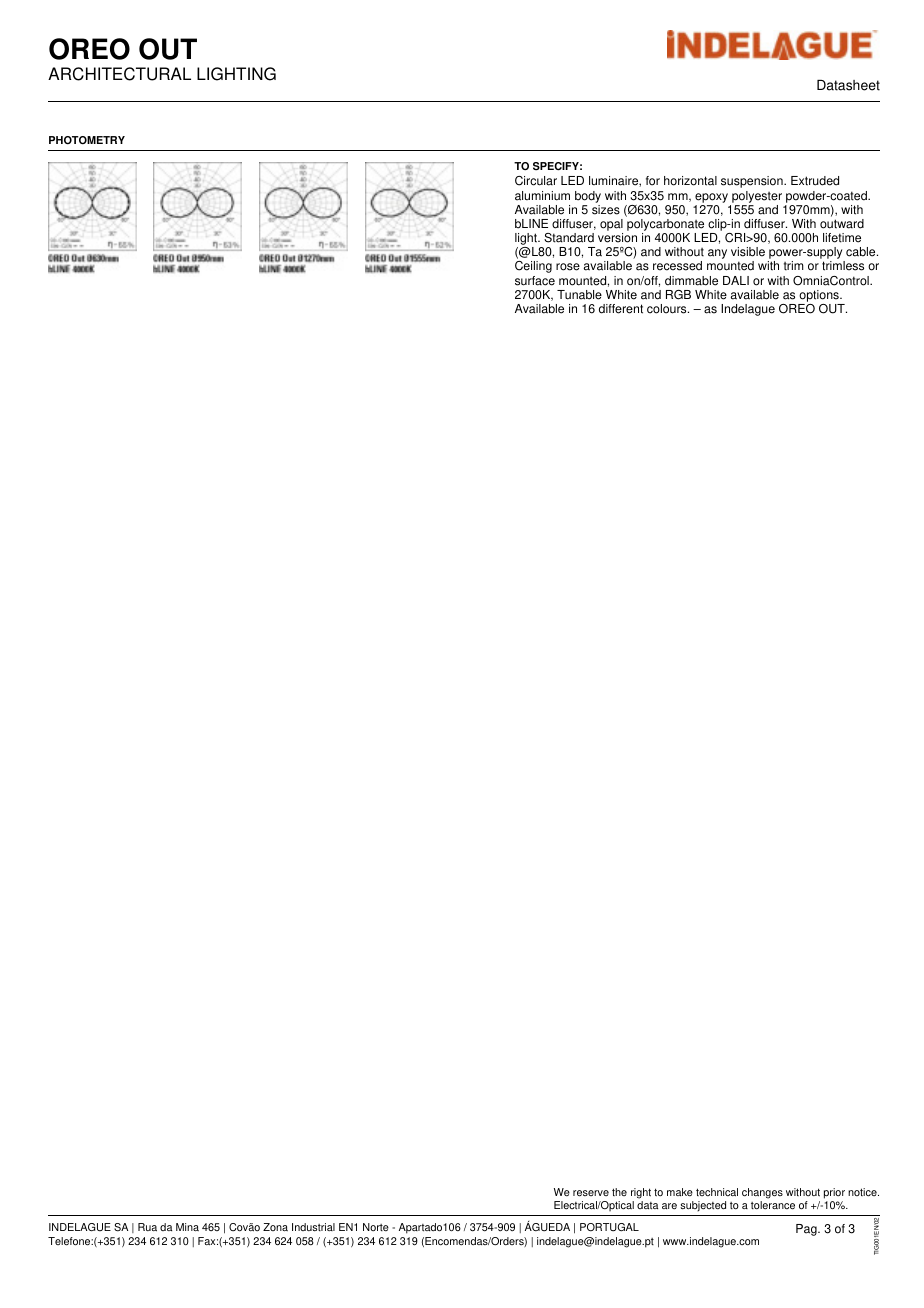 The height and width of the screenshot is (1308, 924). What do you see at coordinates (621, 309) in the screenshot?
I see `different` at bounding box center [621, 309].
